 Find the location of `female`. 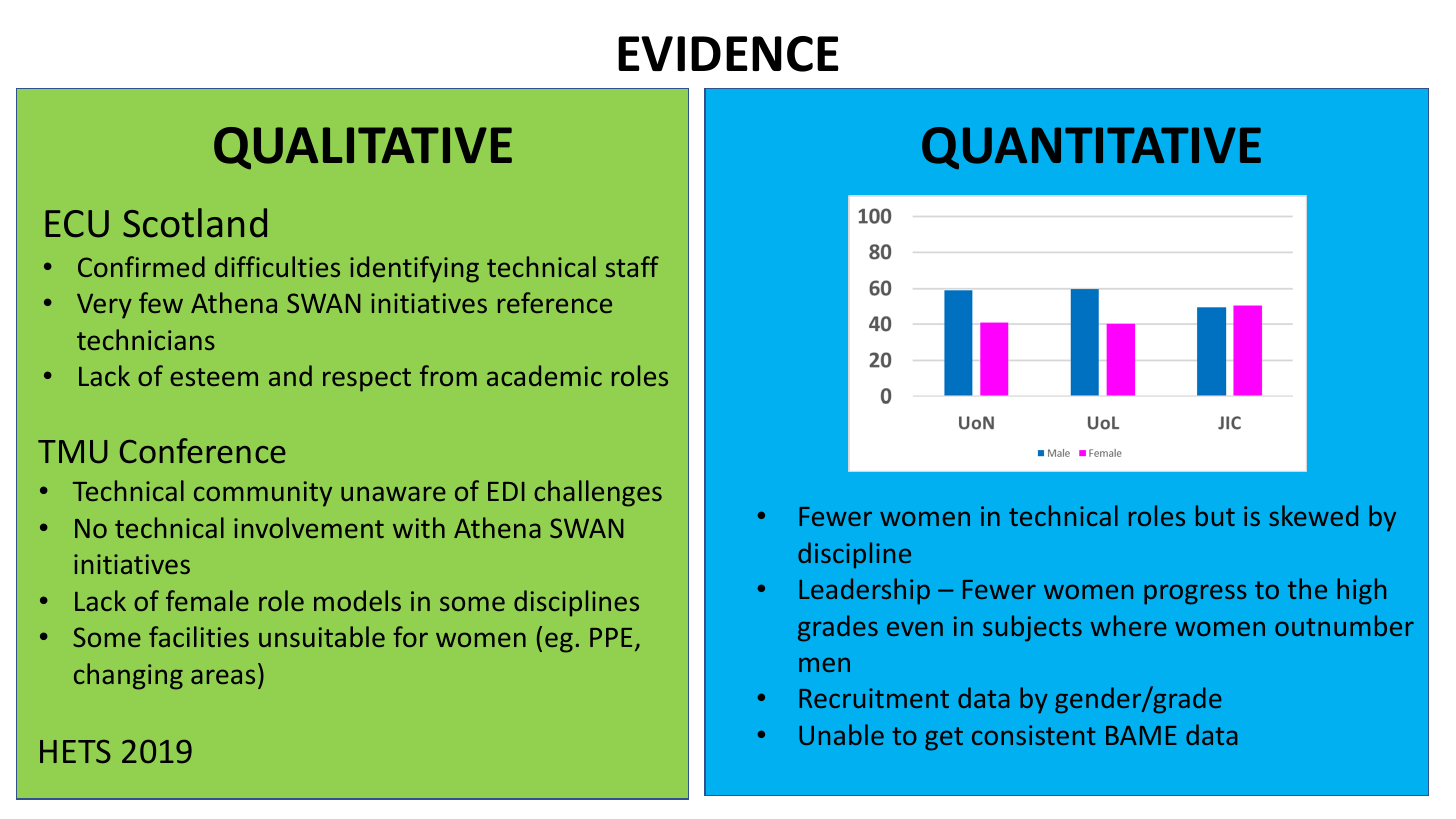

female is located at coordinates (207, 600).
